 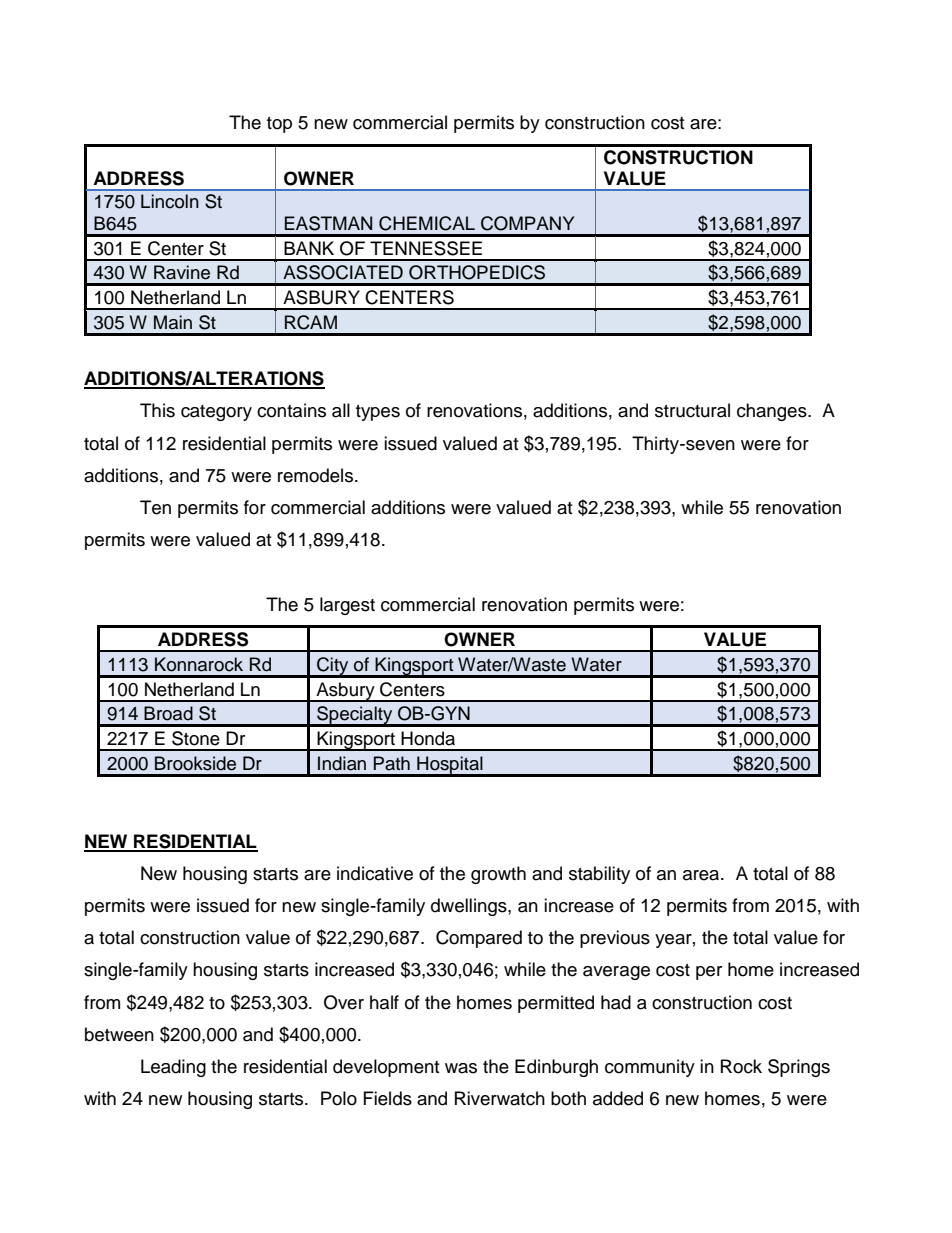 What do you see at coordinates (173, 1068) in the screenshot?
I see `Leading` at bounding box center [173, 1068].
